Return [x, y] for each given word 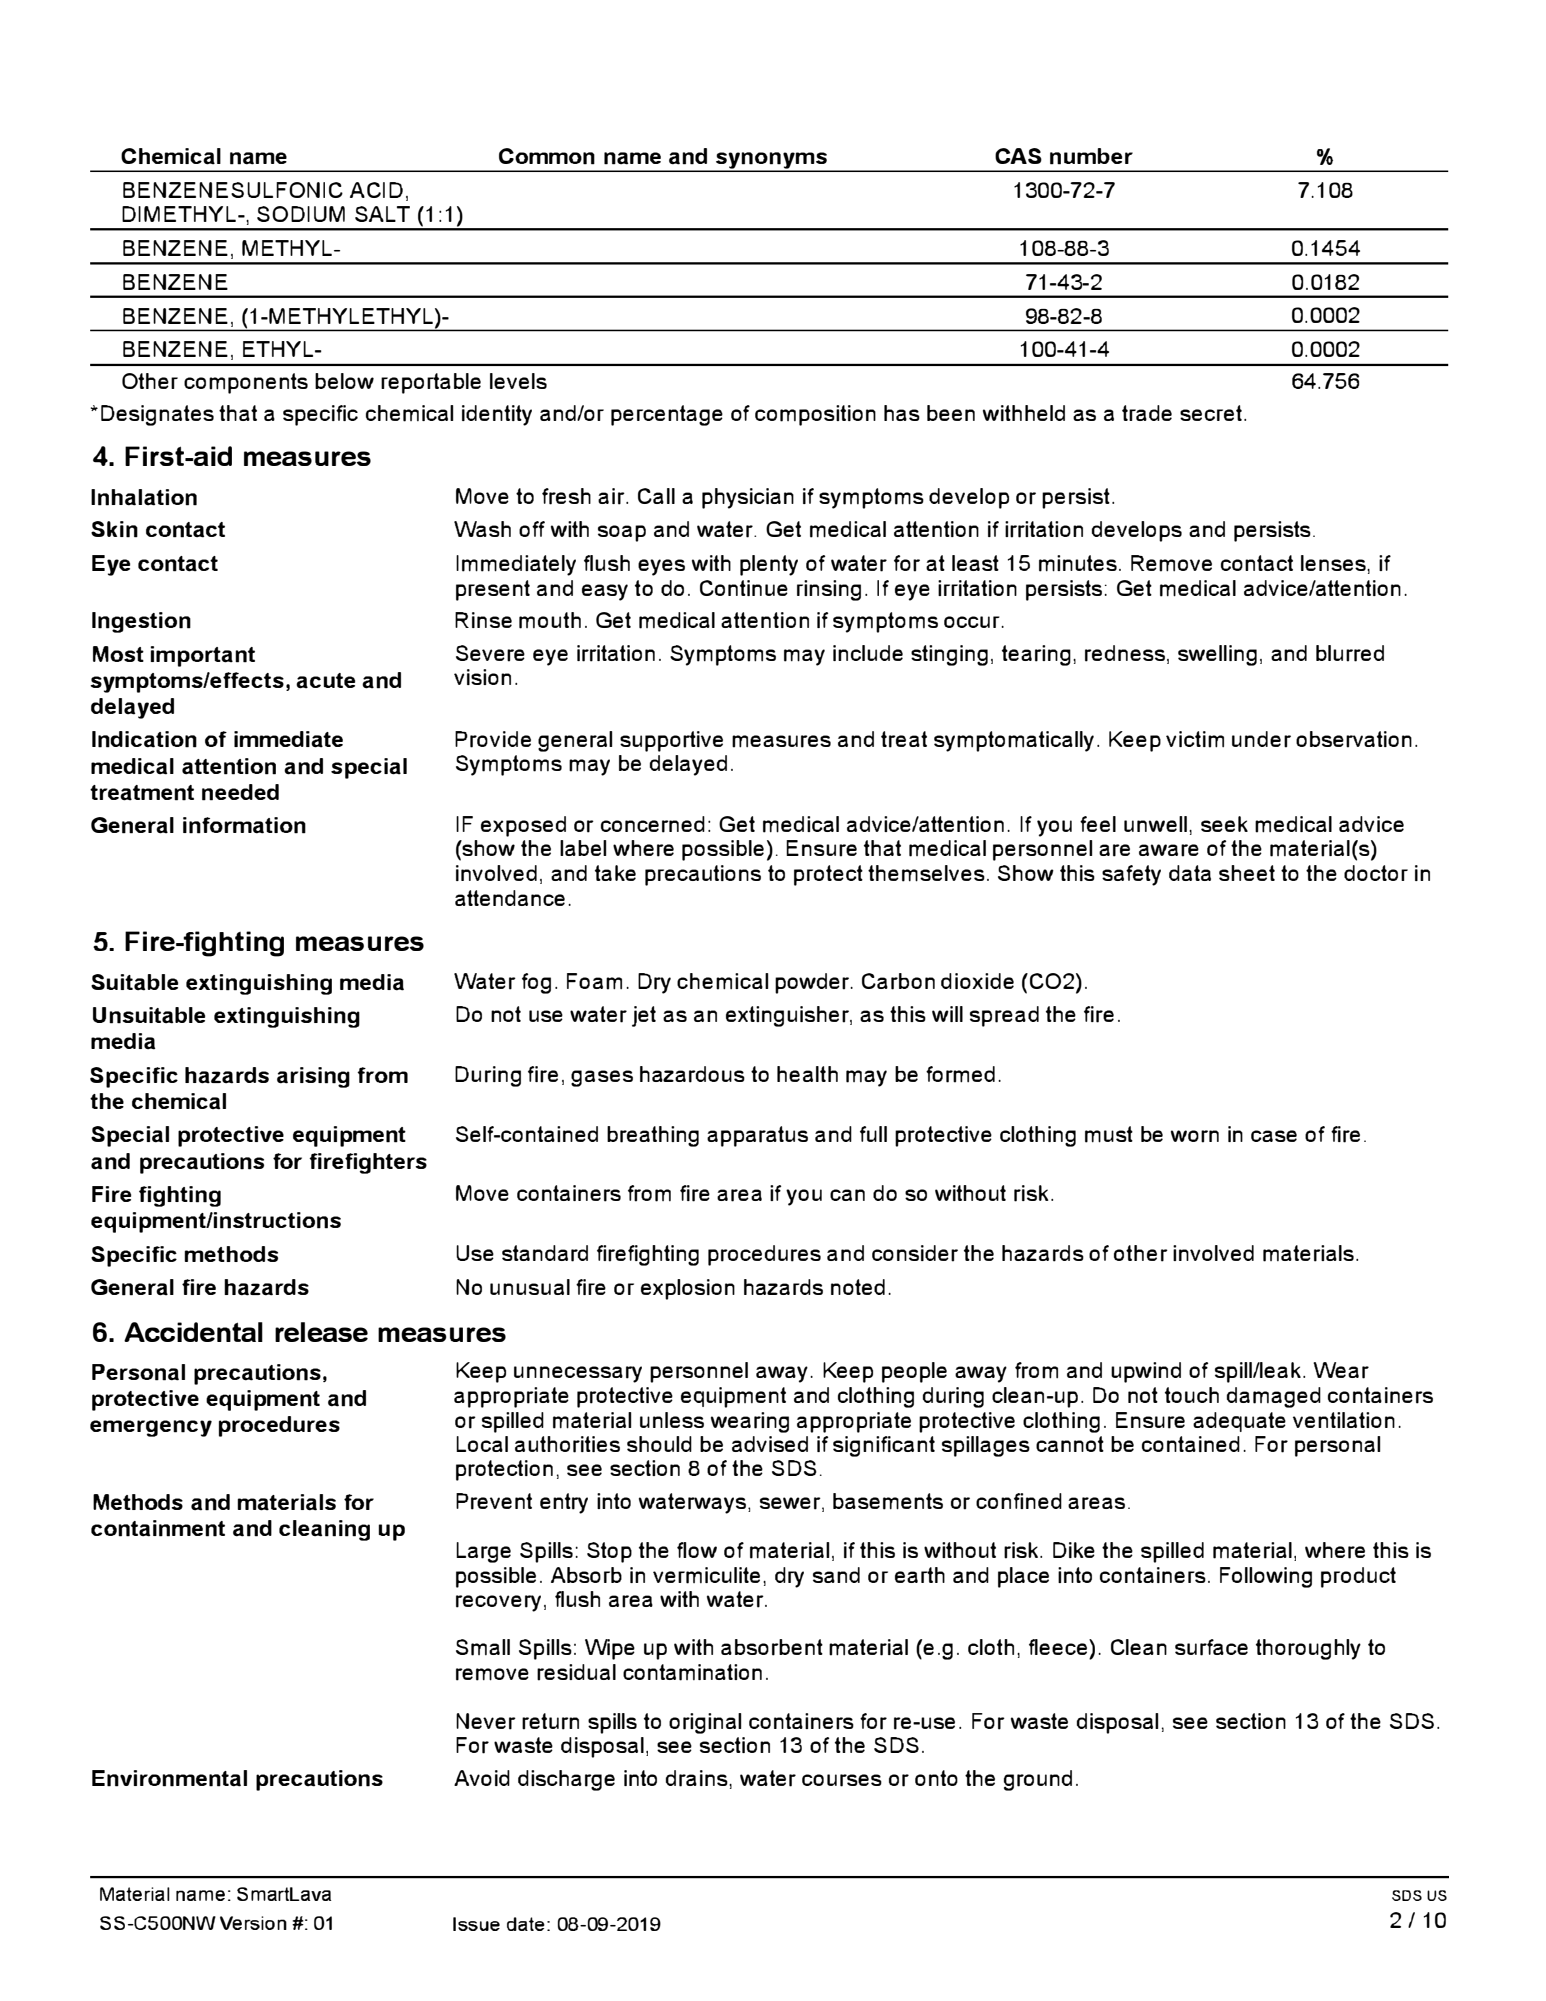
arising [313, 1077]
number [1091, 156]
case [1274, 1136]
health [807, 1074]
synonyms [771, 161]
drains [698, 1778]
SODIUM [301, 214]
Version [253, 1923]
